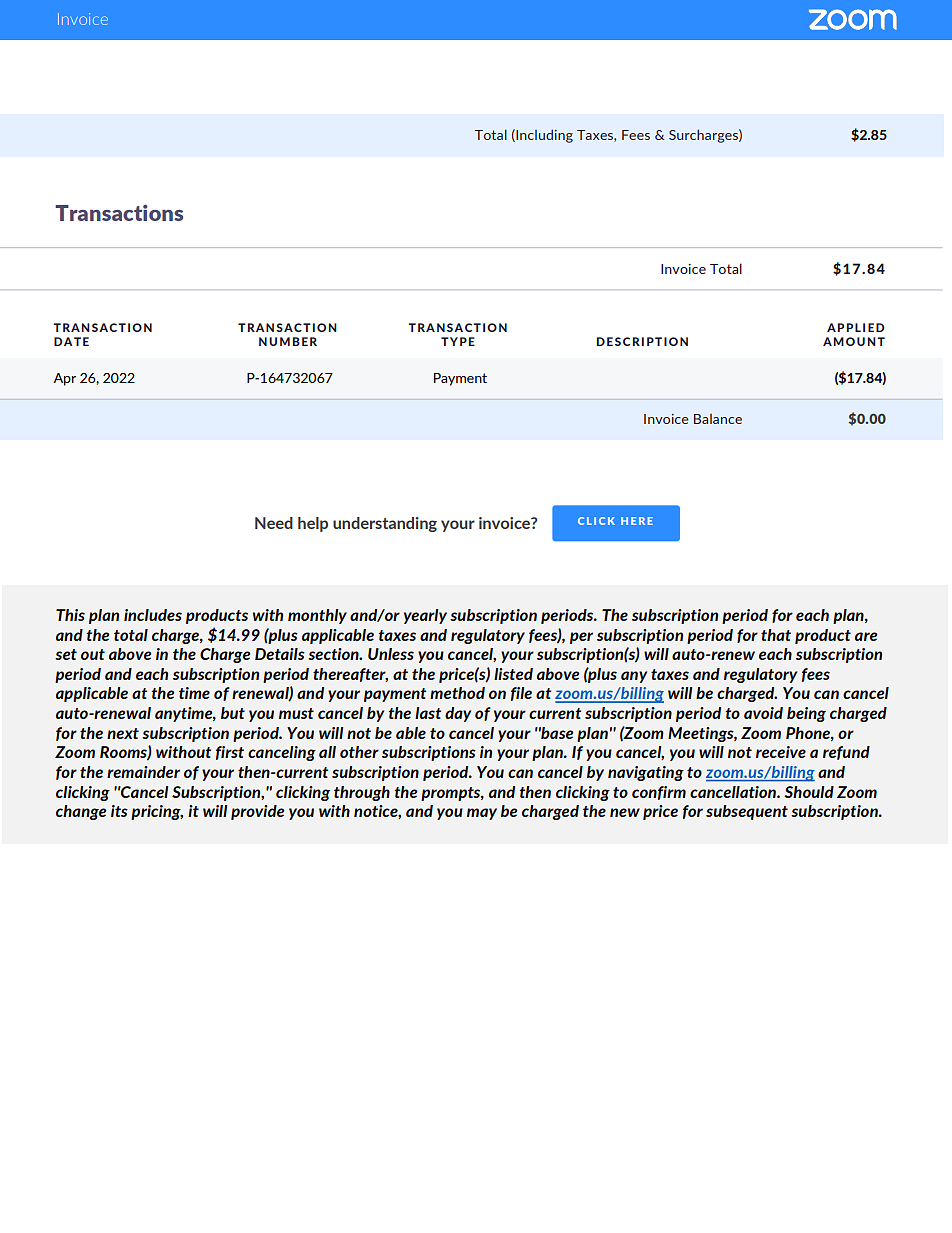 The height and width of the document is (1233, 952). Describe the element at coordinates (776, 635) in the document. I see `that` at that location.
